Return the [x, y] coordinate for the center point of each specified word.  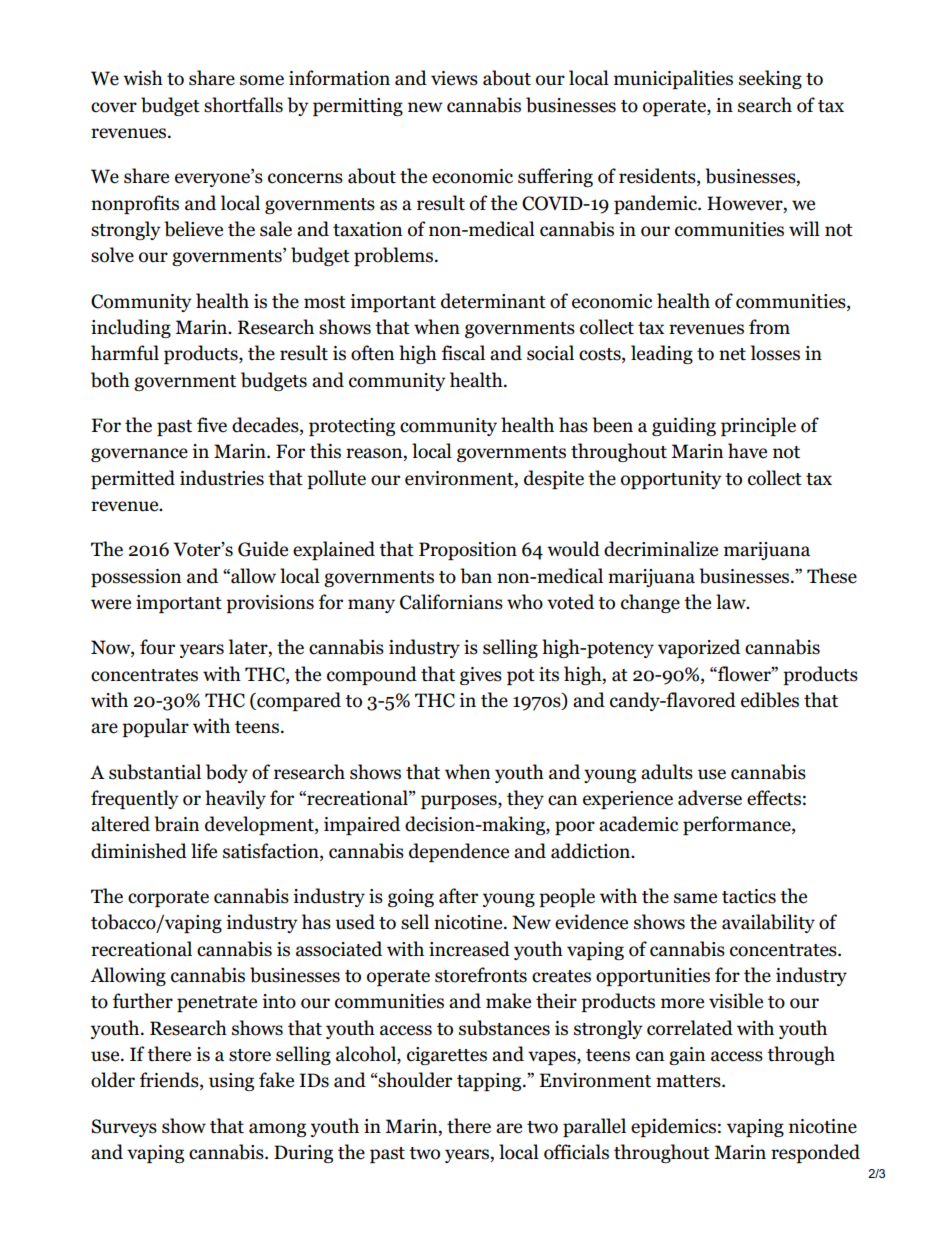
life [204, 851]
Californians [451, 602]
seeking [770, 79]
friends [170, 1081]
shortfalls [243, 105]
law [732, 602]
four [157, 647]
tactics [749, 896]
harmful [125, 353]
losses [775, 353]
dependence [459, 852]
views [454, 78]
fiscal [463, 353]
